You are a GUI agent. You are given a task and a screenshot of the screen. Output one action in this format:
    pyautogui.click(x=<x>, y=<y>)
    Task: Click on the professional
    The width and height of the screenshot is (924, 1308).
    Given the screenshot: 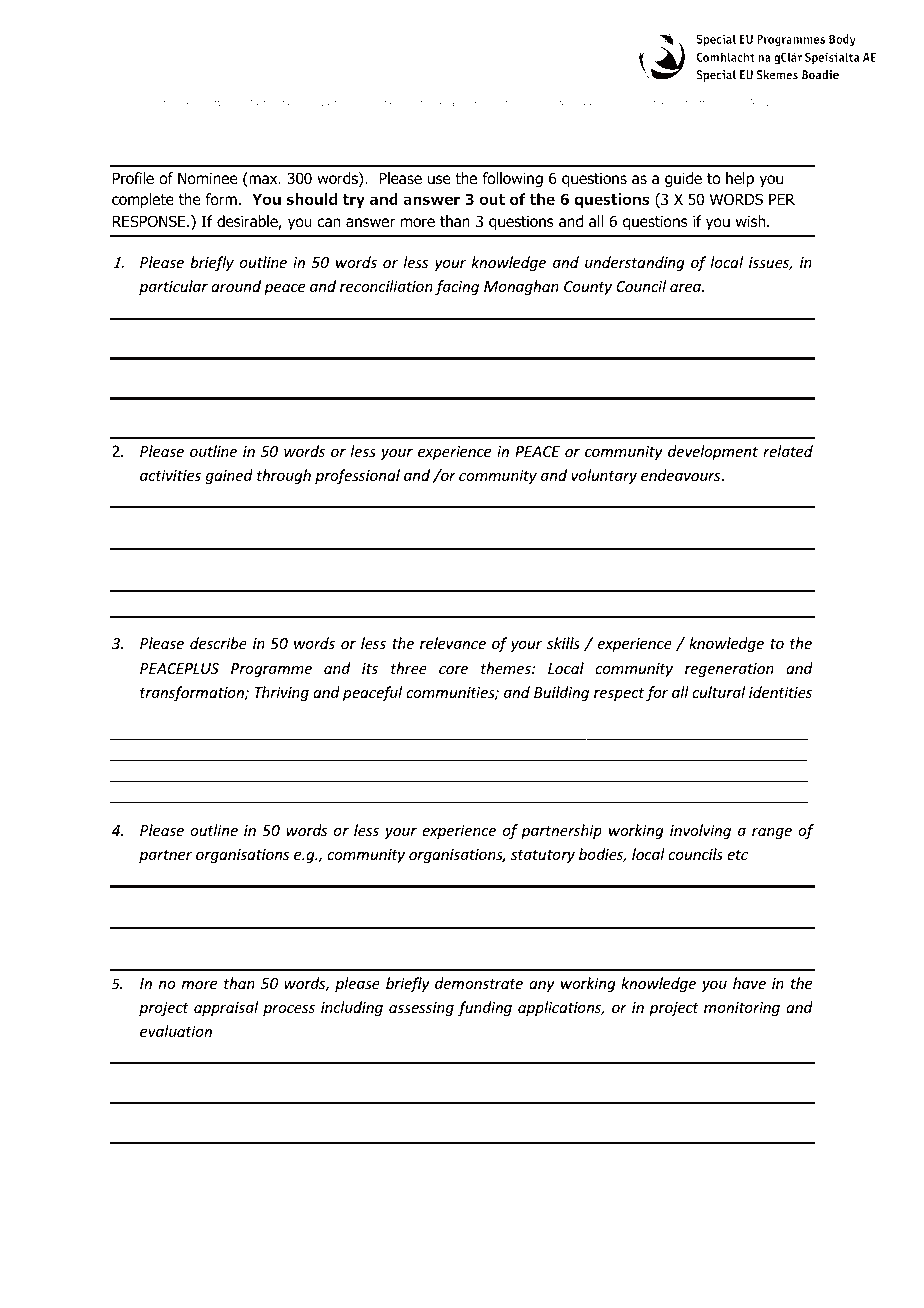 What is the action you would take?
    pyautogui.click(x=357, y=476)
